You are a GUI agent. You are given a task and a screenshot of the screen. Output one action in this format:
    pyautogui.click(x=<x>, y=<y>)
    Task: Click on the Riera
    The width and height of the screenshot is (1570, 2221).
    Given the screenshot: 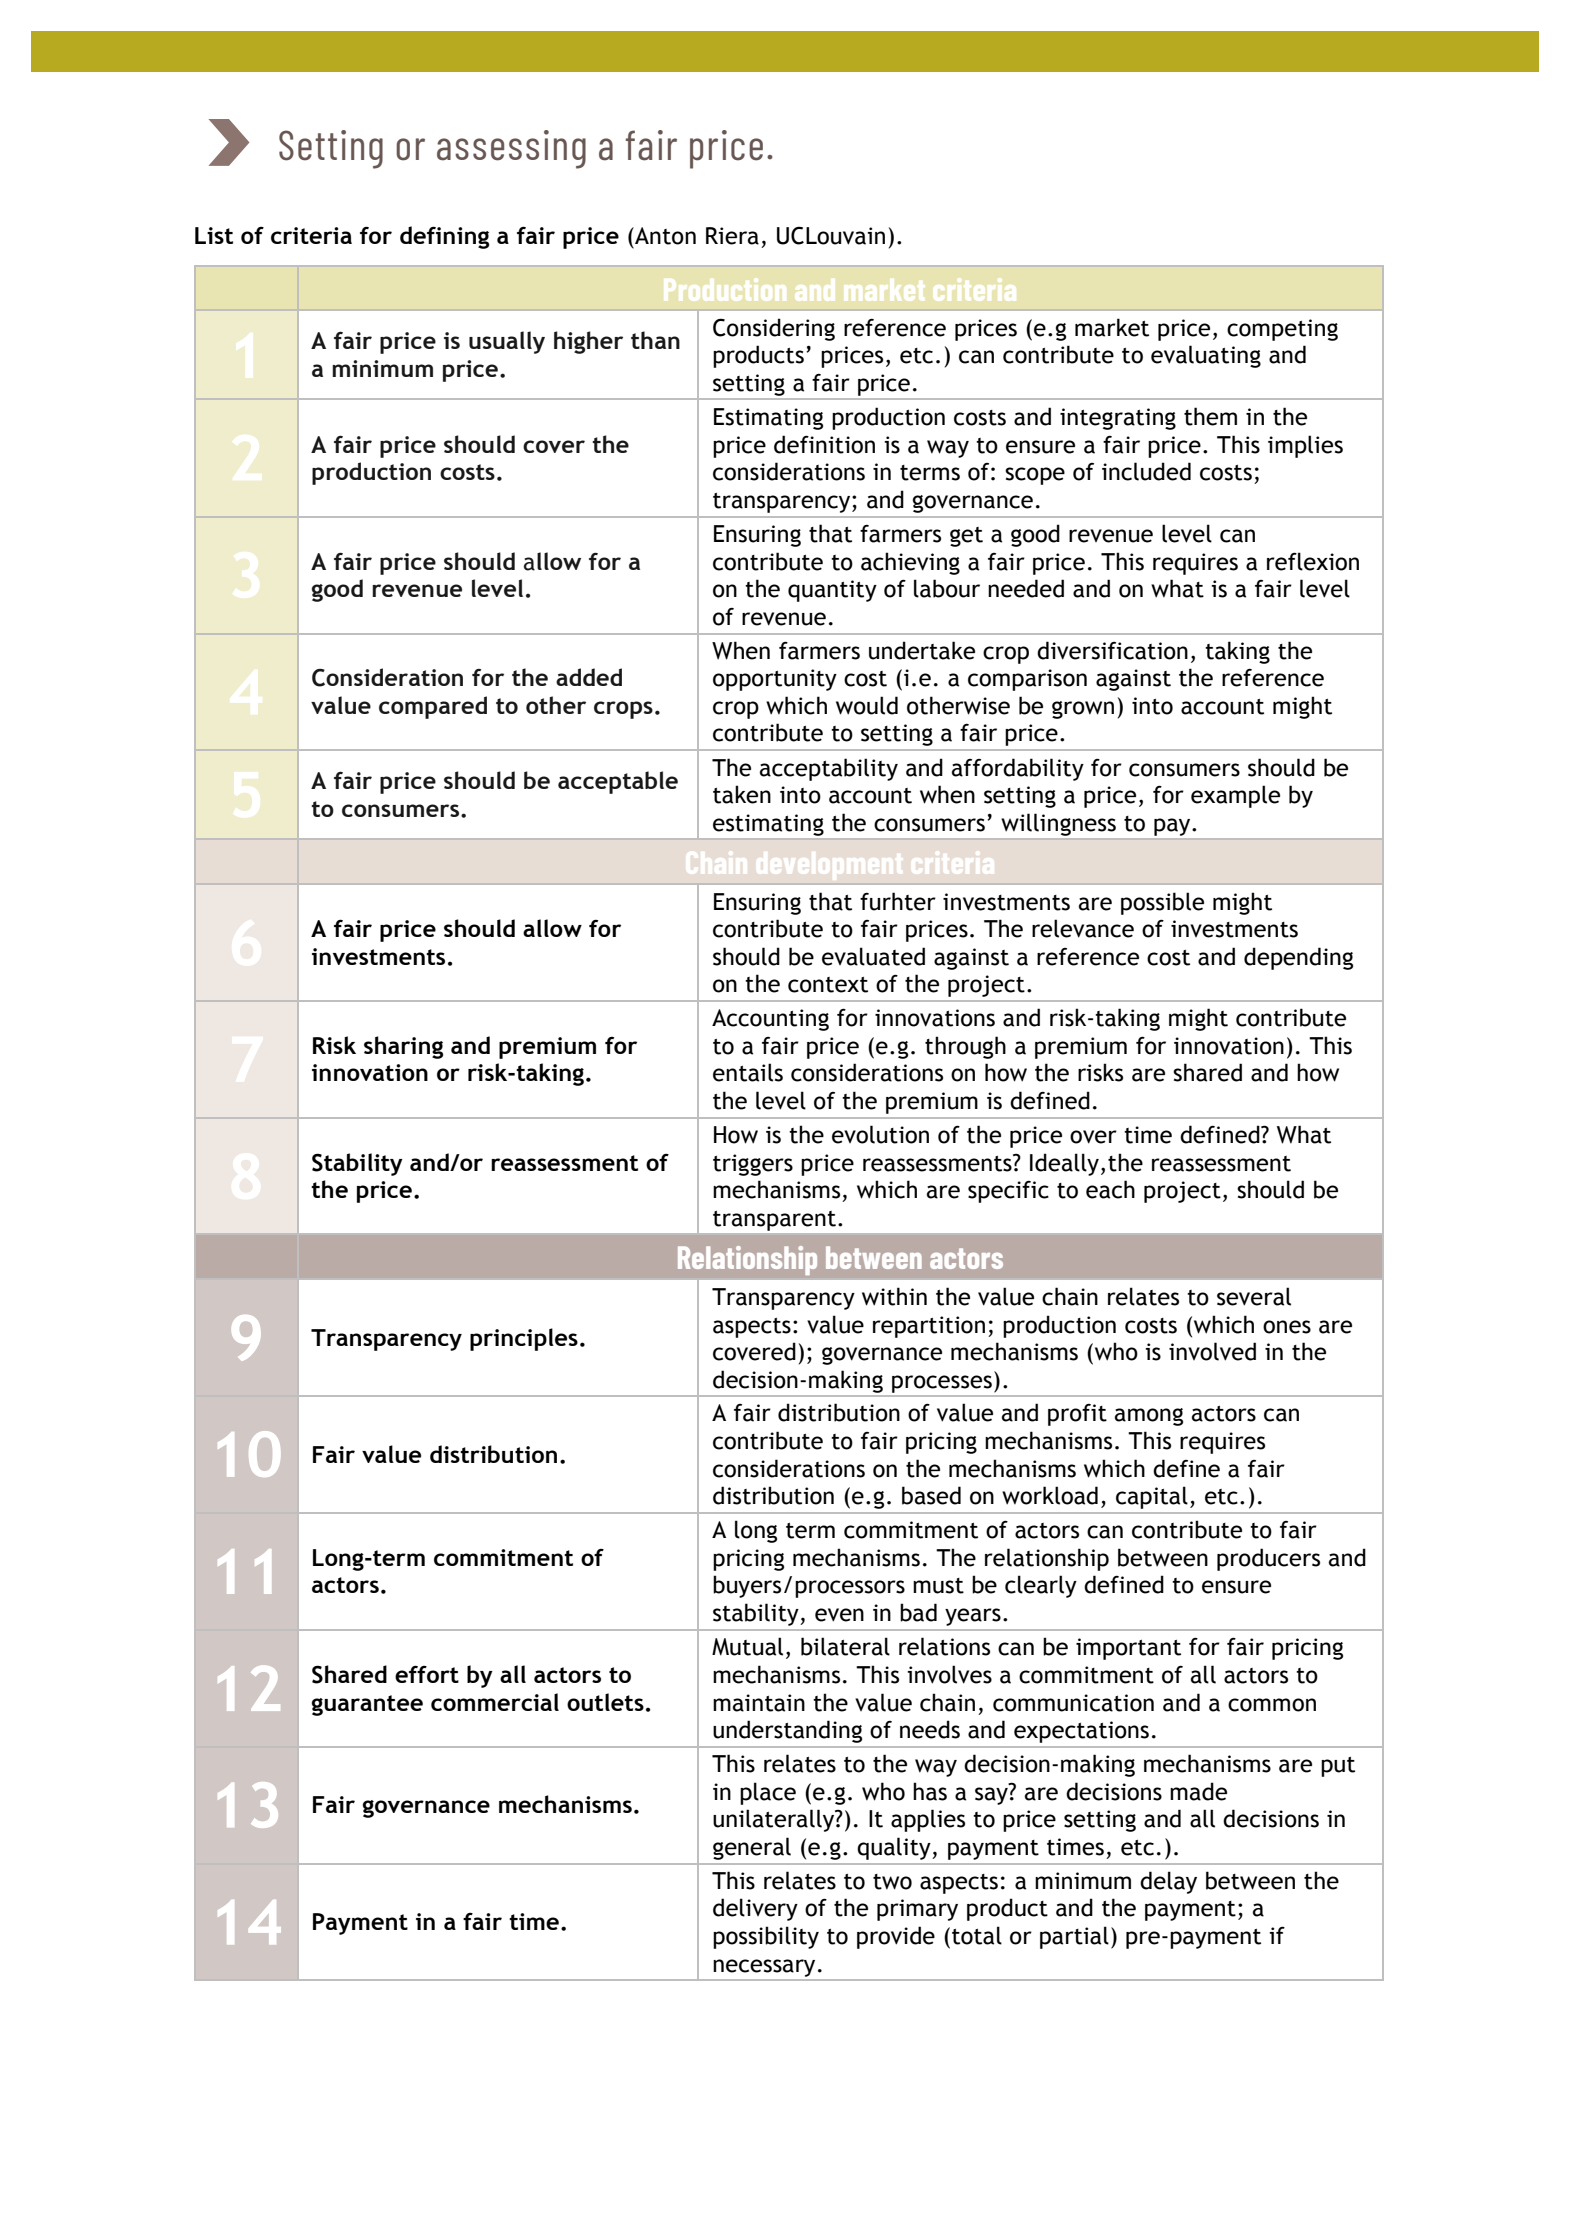 What is the action you would take?
    pyautogui.click(x=732, y=236)
